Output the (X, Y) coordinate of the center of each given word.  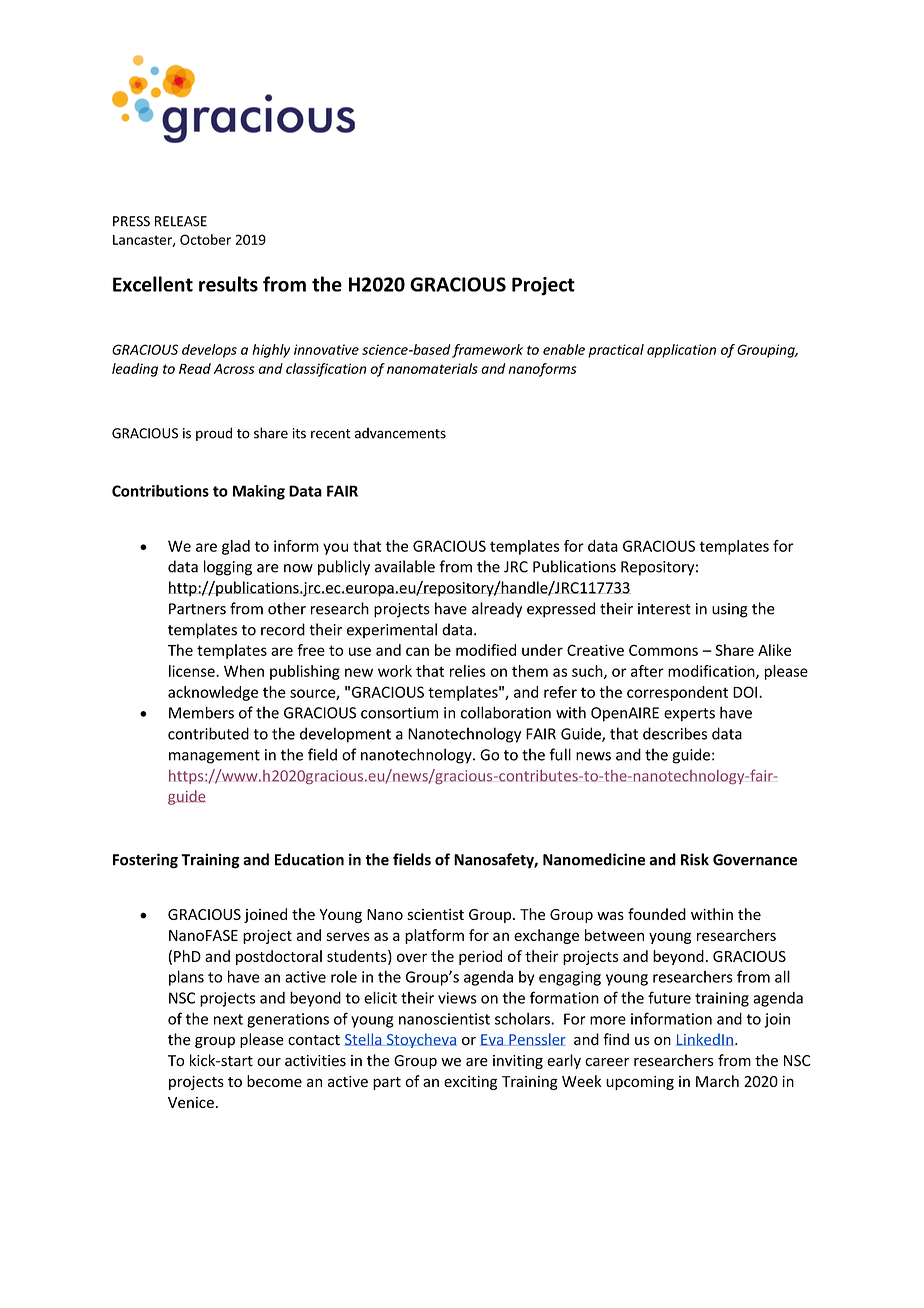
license (193, 671)
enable (564, 349)
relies (468, 671)
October (205, 239)
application (681, 351)
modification (712, 672)
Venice (191, 1102)
